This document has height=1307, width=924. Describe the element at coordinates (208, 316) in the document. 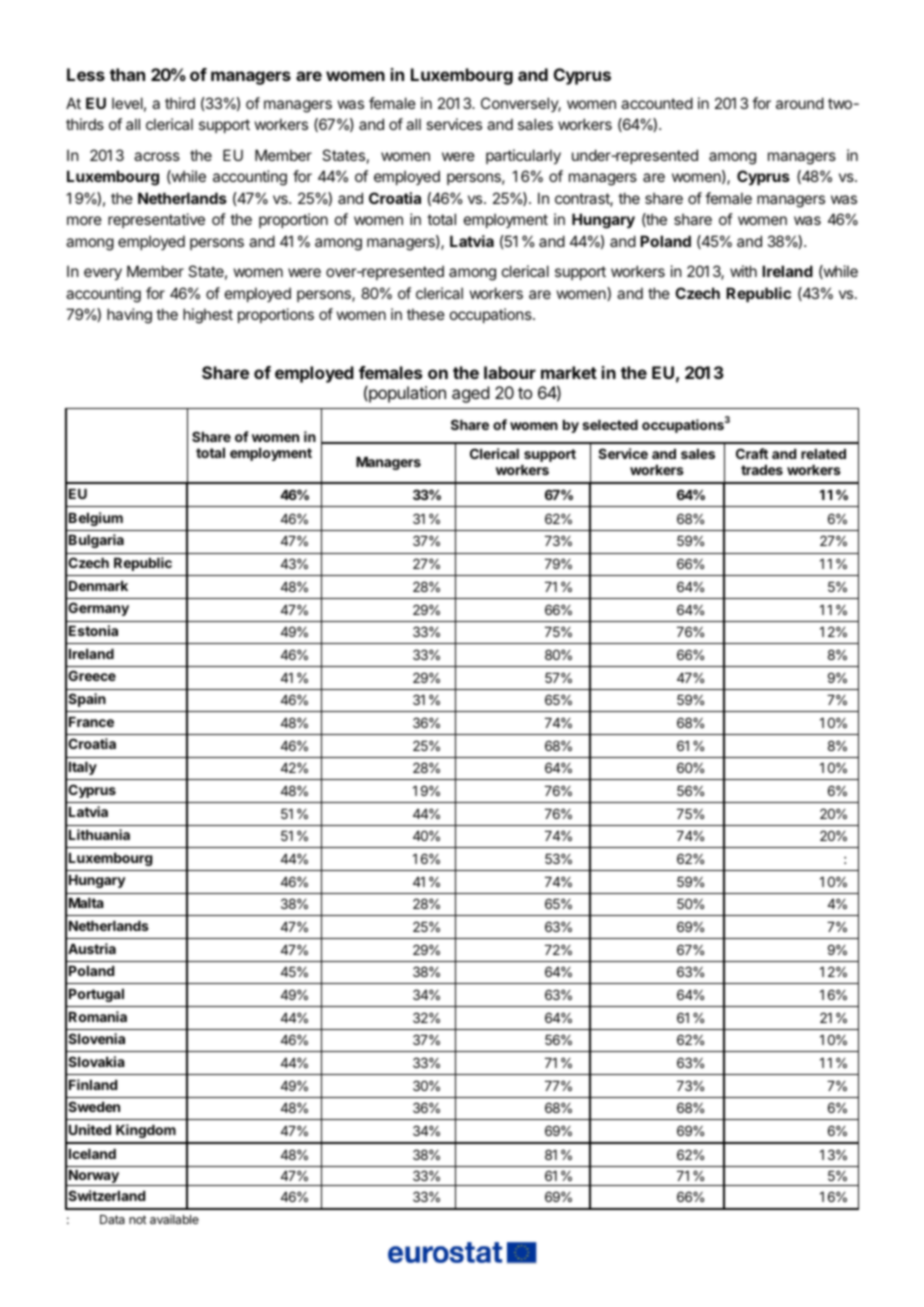

I see `highest` at that location.
